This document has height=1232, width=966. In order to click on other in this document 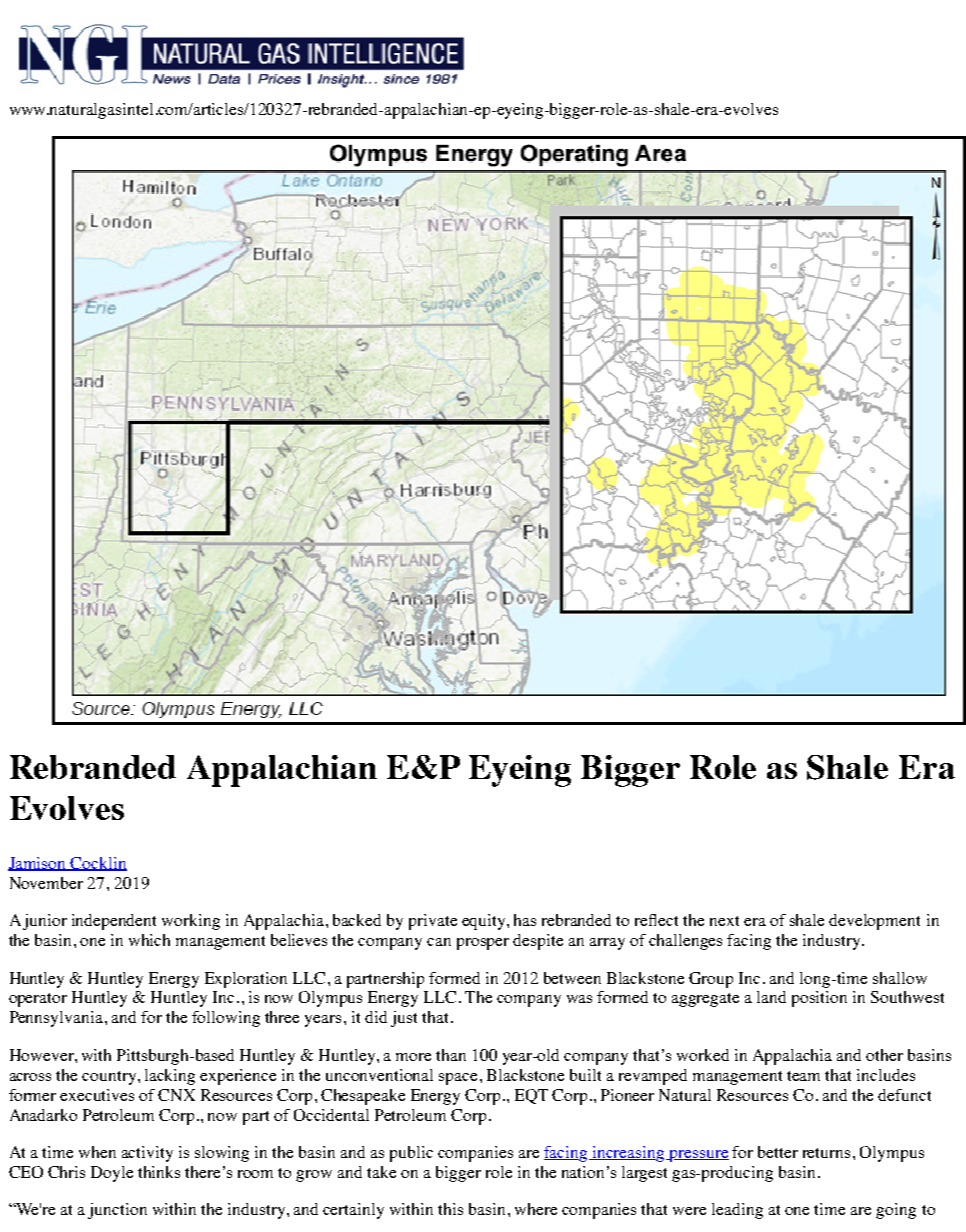, I will do `click(884, 1055)`.
